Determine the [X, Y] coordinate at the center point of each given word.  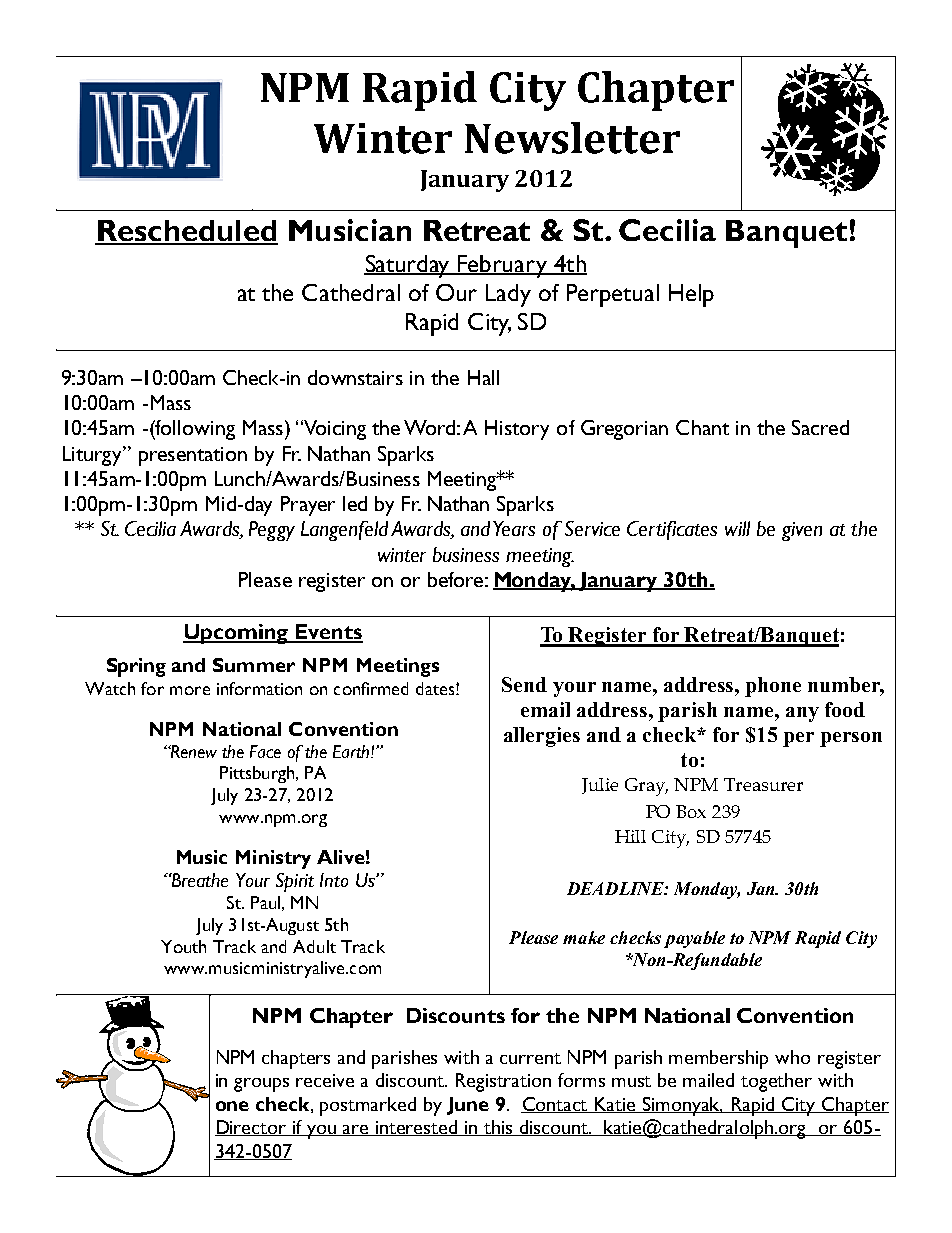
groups [261, 1085]
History [517, 430]
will [737, 528]
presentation [193, 456]
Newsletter [572, 138]
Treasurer [763, 784]
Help [691, 295]
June [468, 1106]
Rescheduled [187, 232]
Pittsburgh [258, 774]
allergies [542, 737]
